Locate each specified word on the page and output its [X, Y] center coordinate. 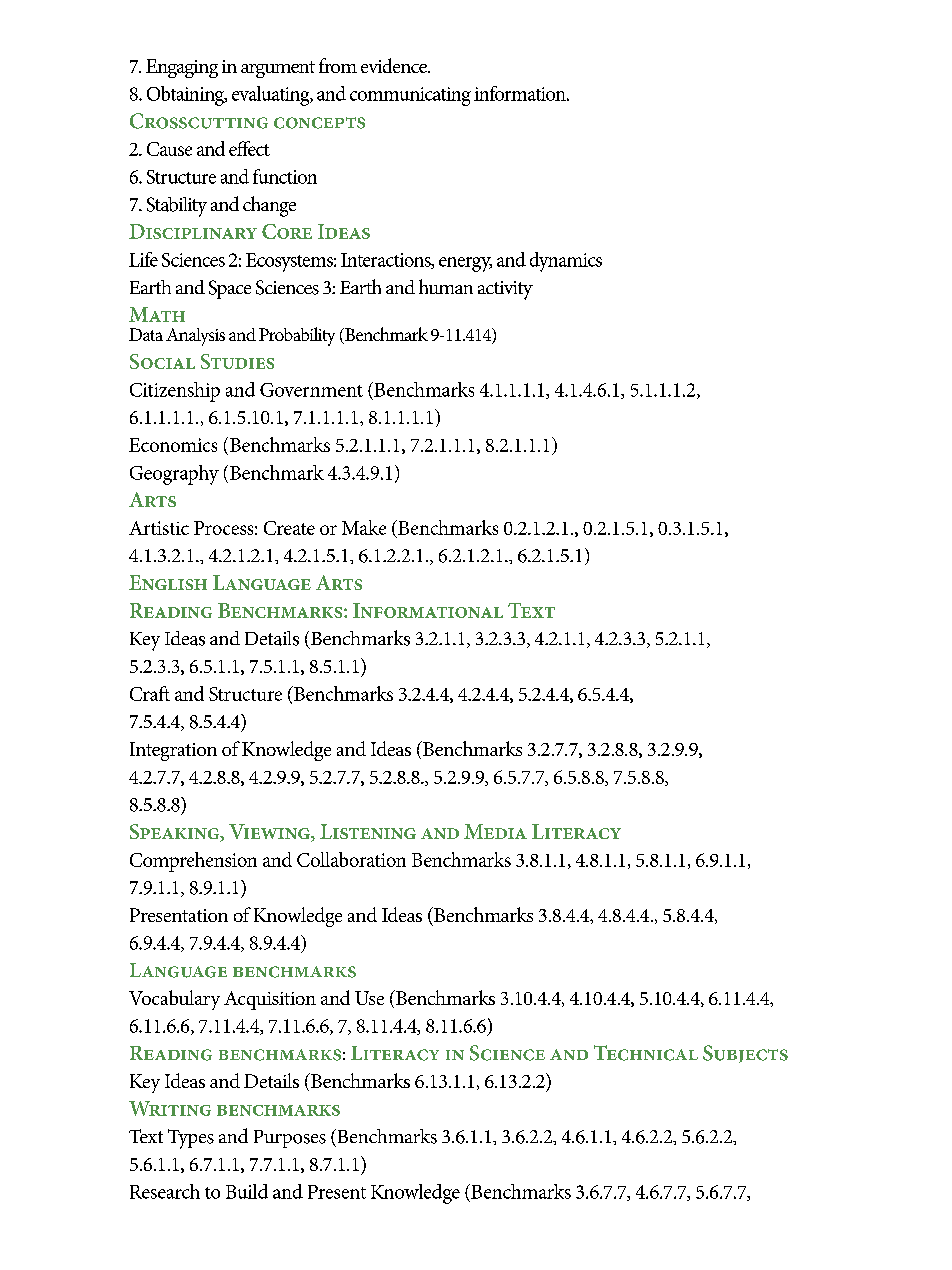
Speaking [175, 833]
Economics [173, 445]
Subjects [745, 1054]
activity [505, 290]
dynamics [566, 262]
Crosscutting [199, 121]
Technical [646, 1053]
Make [364, 527]
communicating [410, 96]
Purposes [290, 1139]
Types [191, 1139]
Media [495, 831]
